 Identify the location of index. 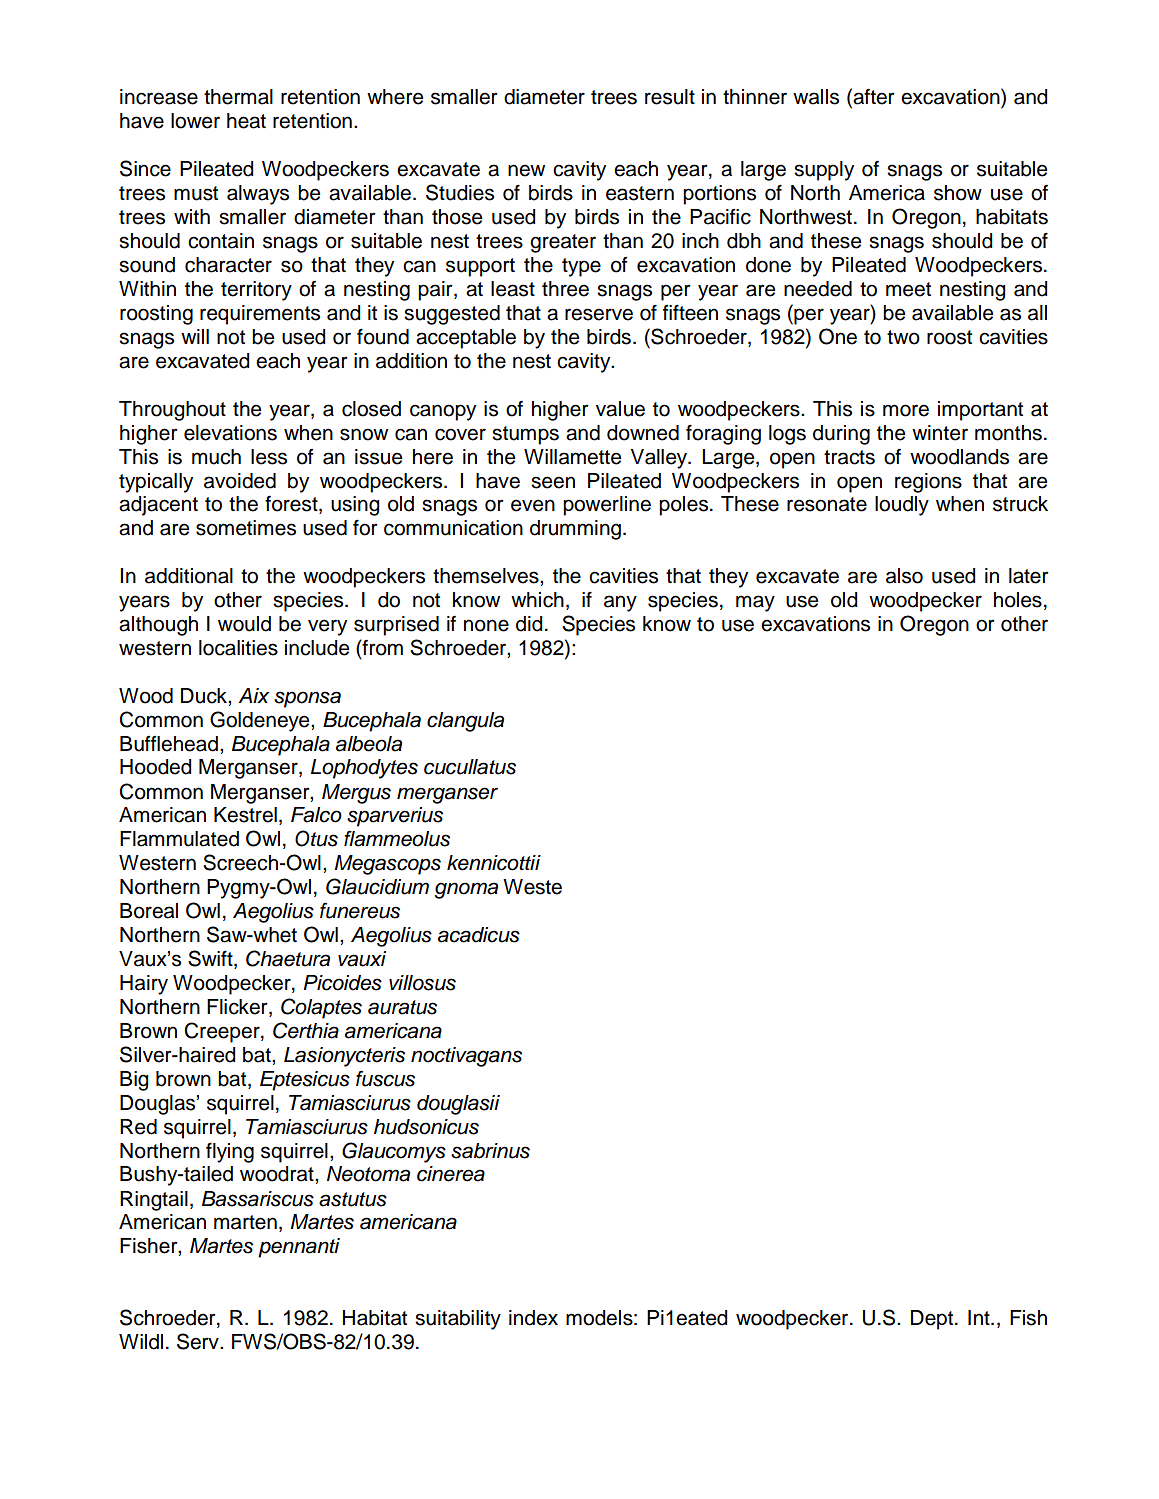
(533, 1318).
